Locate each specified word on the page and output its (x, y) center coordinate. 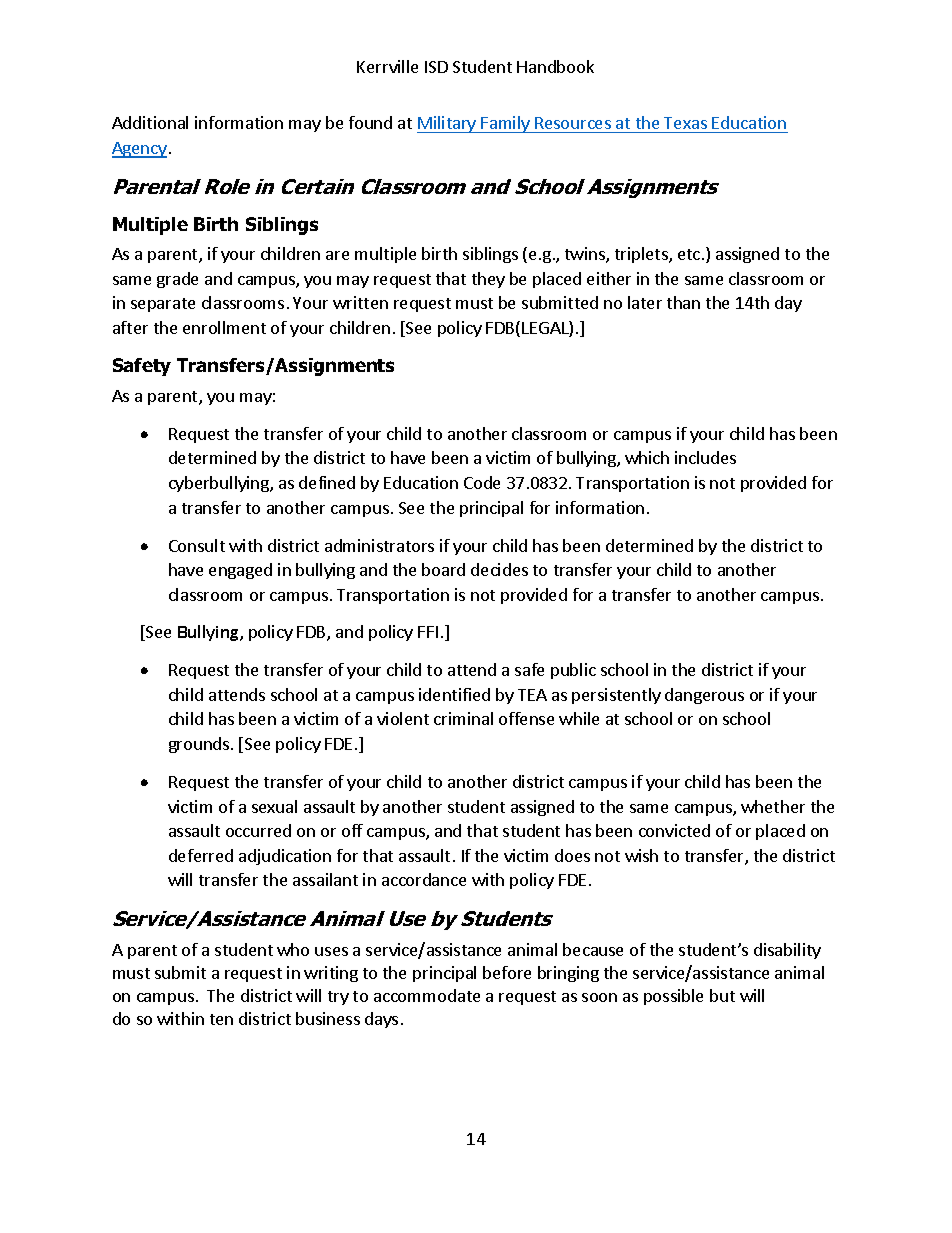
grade (177, 280)
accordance (424, 879)
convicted (674, 830)
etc (690, 254)
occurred (258, 830)
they (488, 280)
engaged (240, 571)
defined (327, 482)
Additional (150, 122)
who (293, 949)
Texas (685, 123)
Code (482, 482)
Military (448, 124)
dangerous (704, 696)
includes (705, 457)
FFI (428, 632)
